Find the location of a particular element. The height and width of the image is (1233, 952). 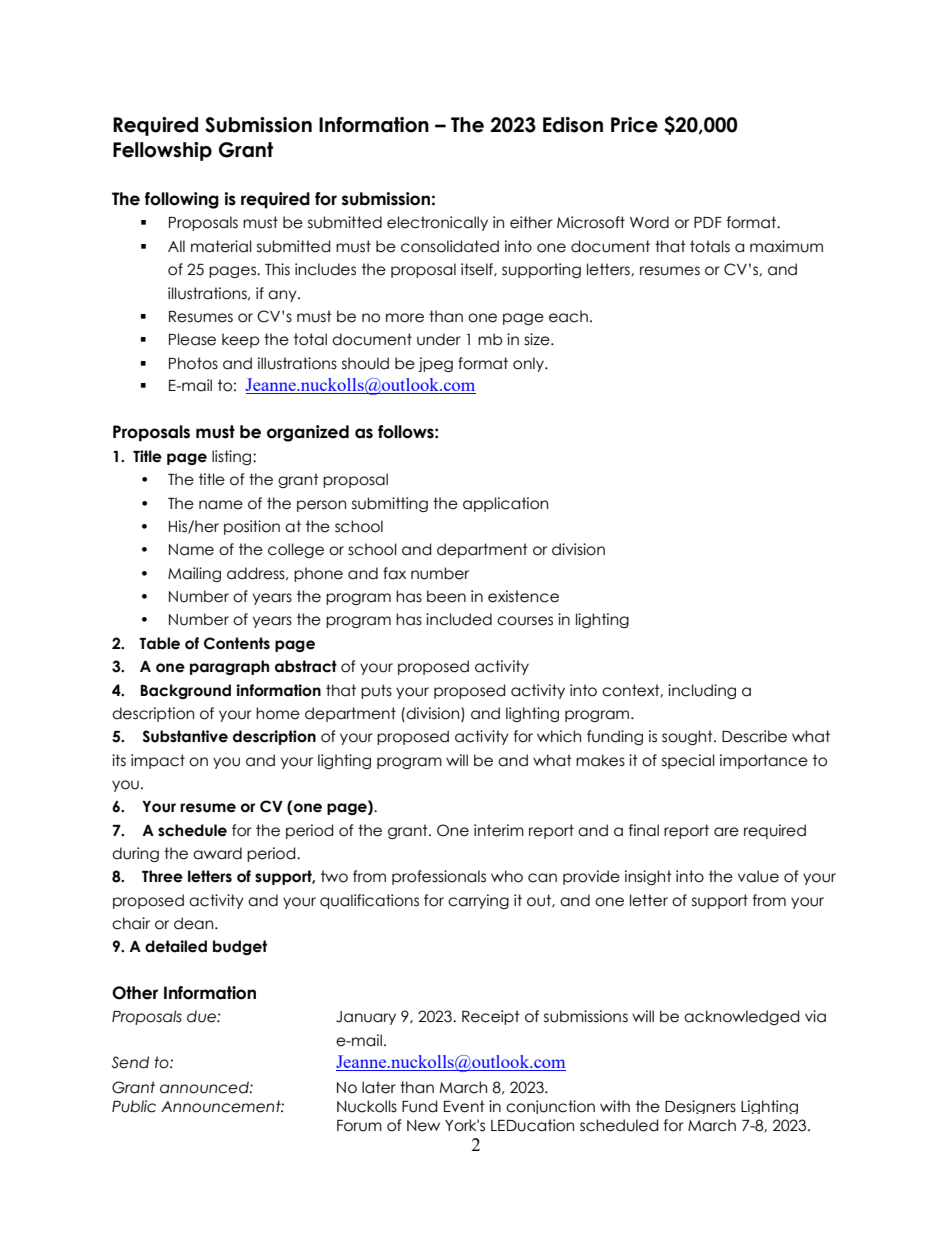

including is located at coordinates (702, 691).
